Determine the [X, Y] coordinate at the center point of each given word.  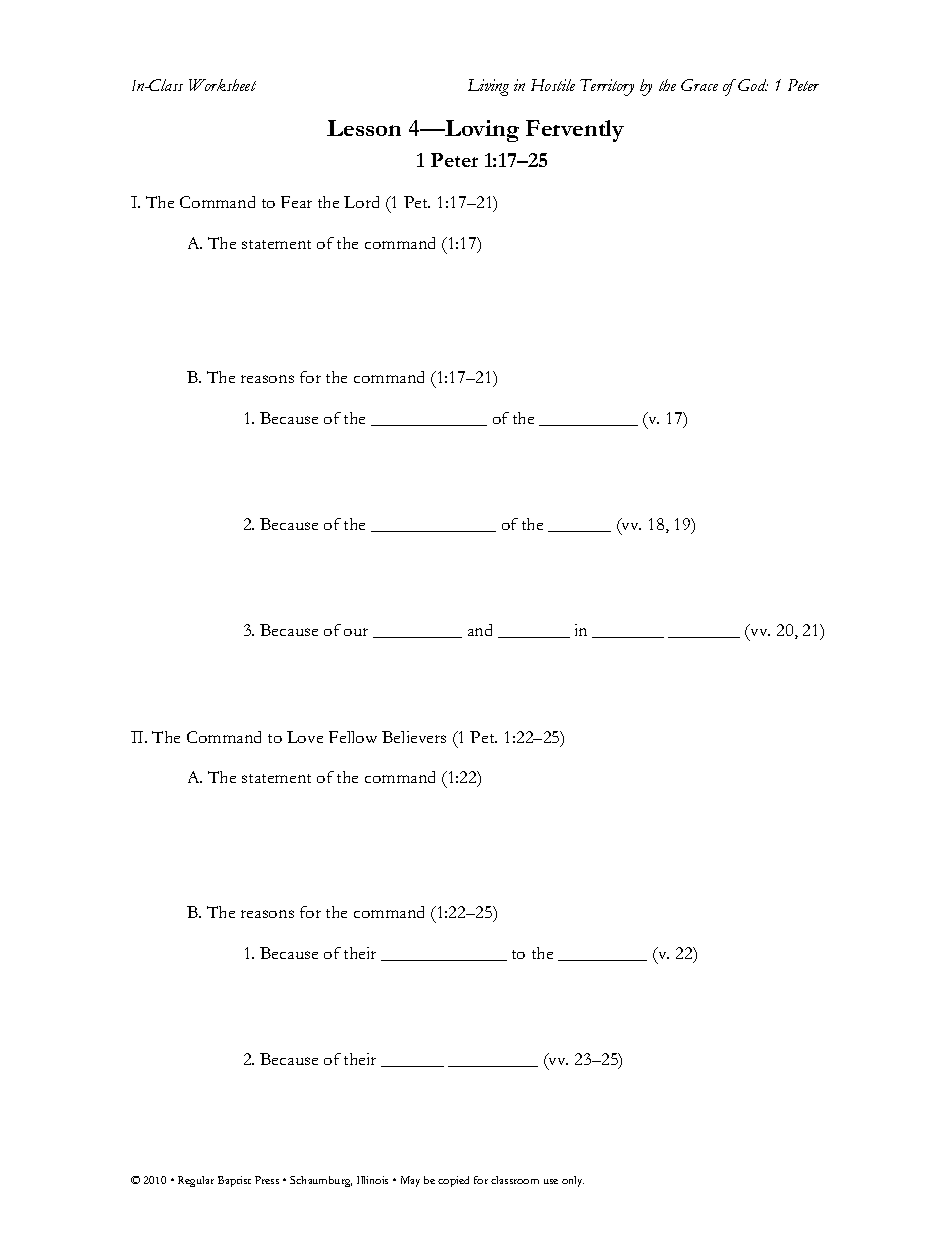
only [573, 1181]
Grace [699, 85]
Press [267, 1180]
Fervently [575, 131]
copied [453, 1181]
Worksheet [222, 85]
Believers [414, 737]
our [356, 632]
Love [305, 737]
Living [488, 87]
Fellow [353, 737]
